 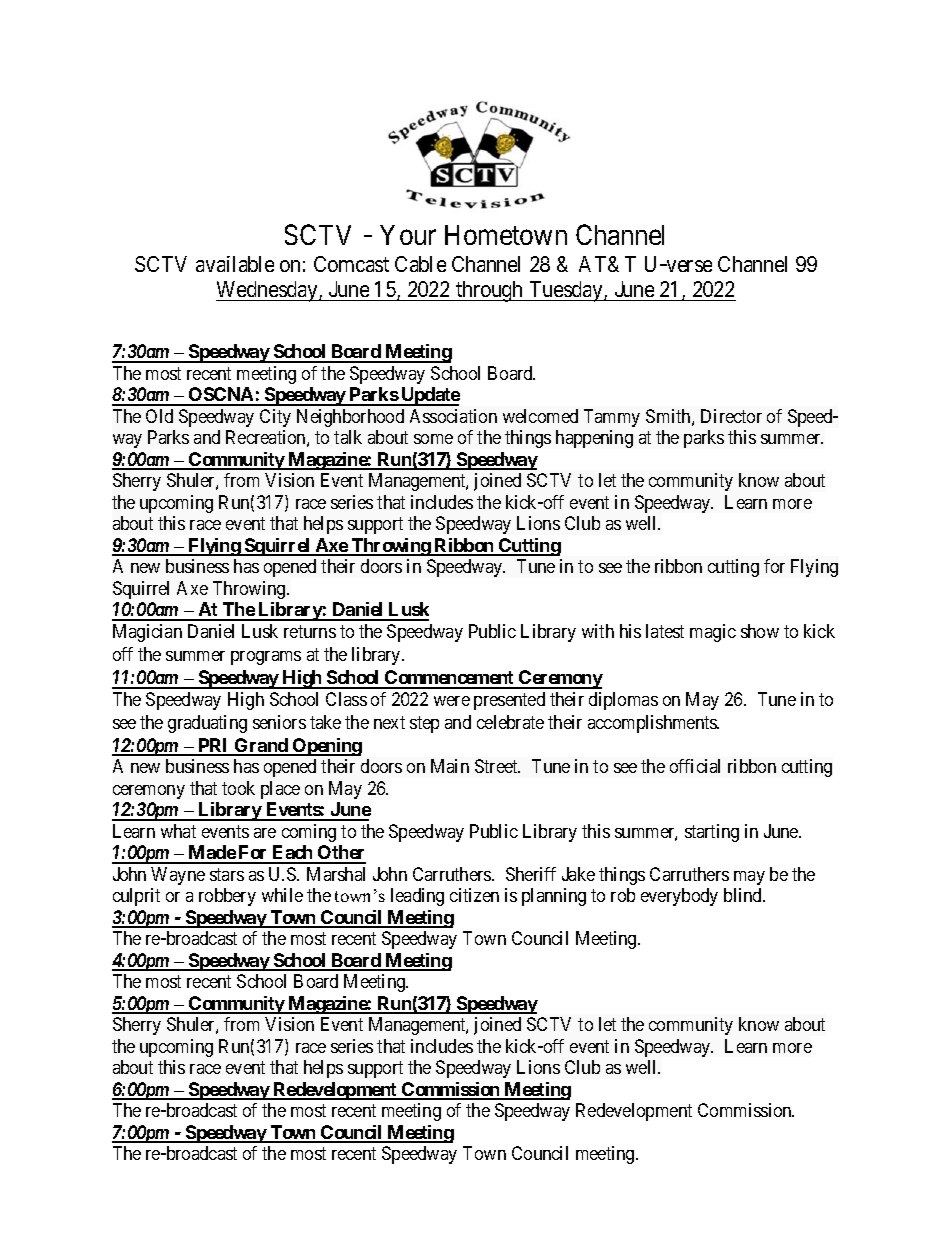 I want to click on Director, so click(x=731, y=416).
